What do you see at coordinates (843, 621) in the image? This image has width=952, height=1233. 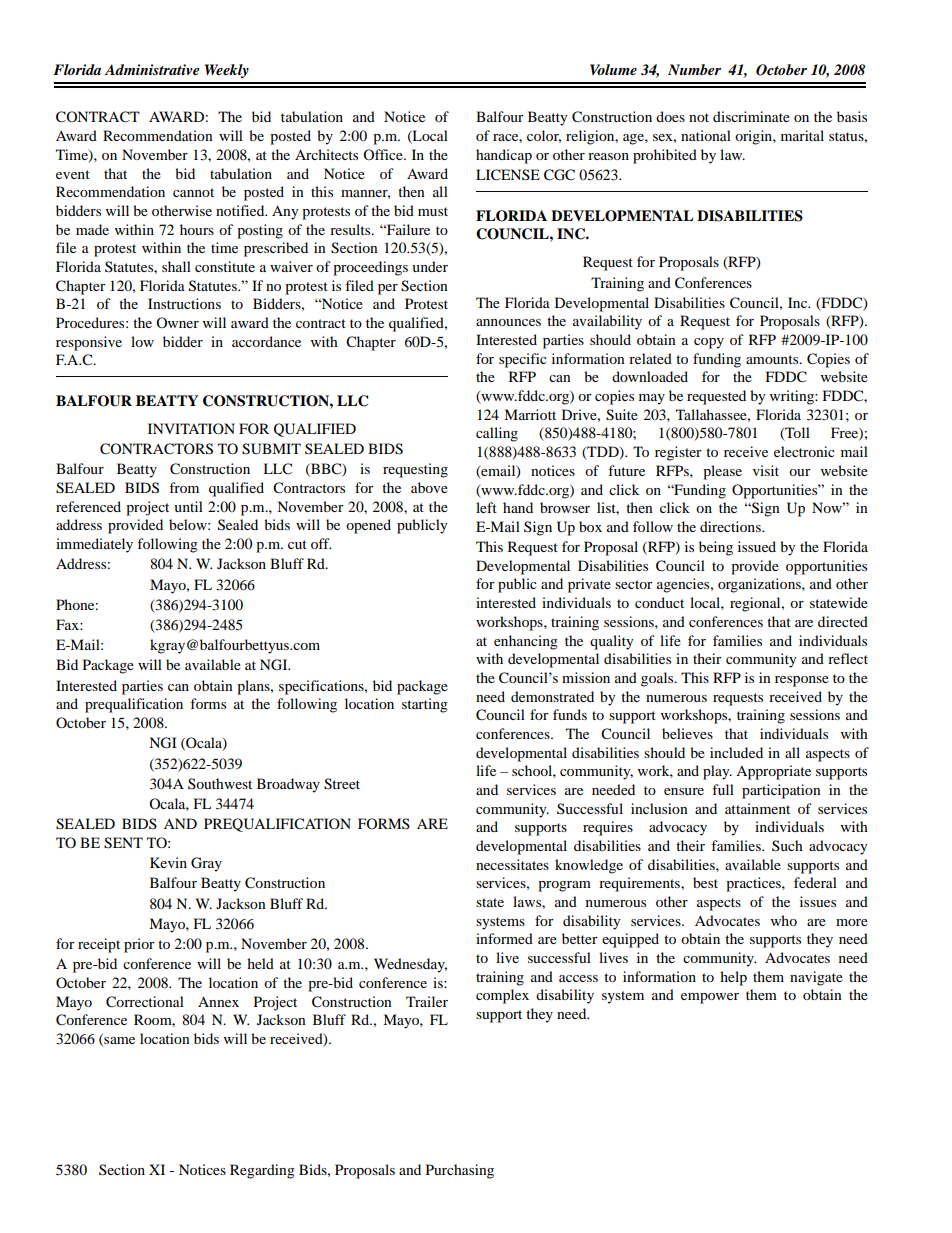 I see `directed` at bounding box center [843, 621].
